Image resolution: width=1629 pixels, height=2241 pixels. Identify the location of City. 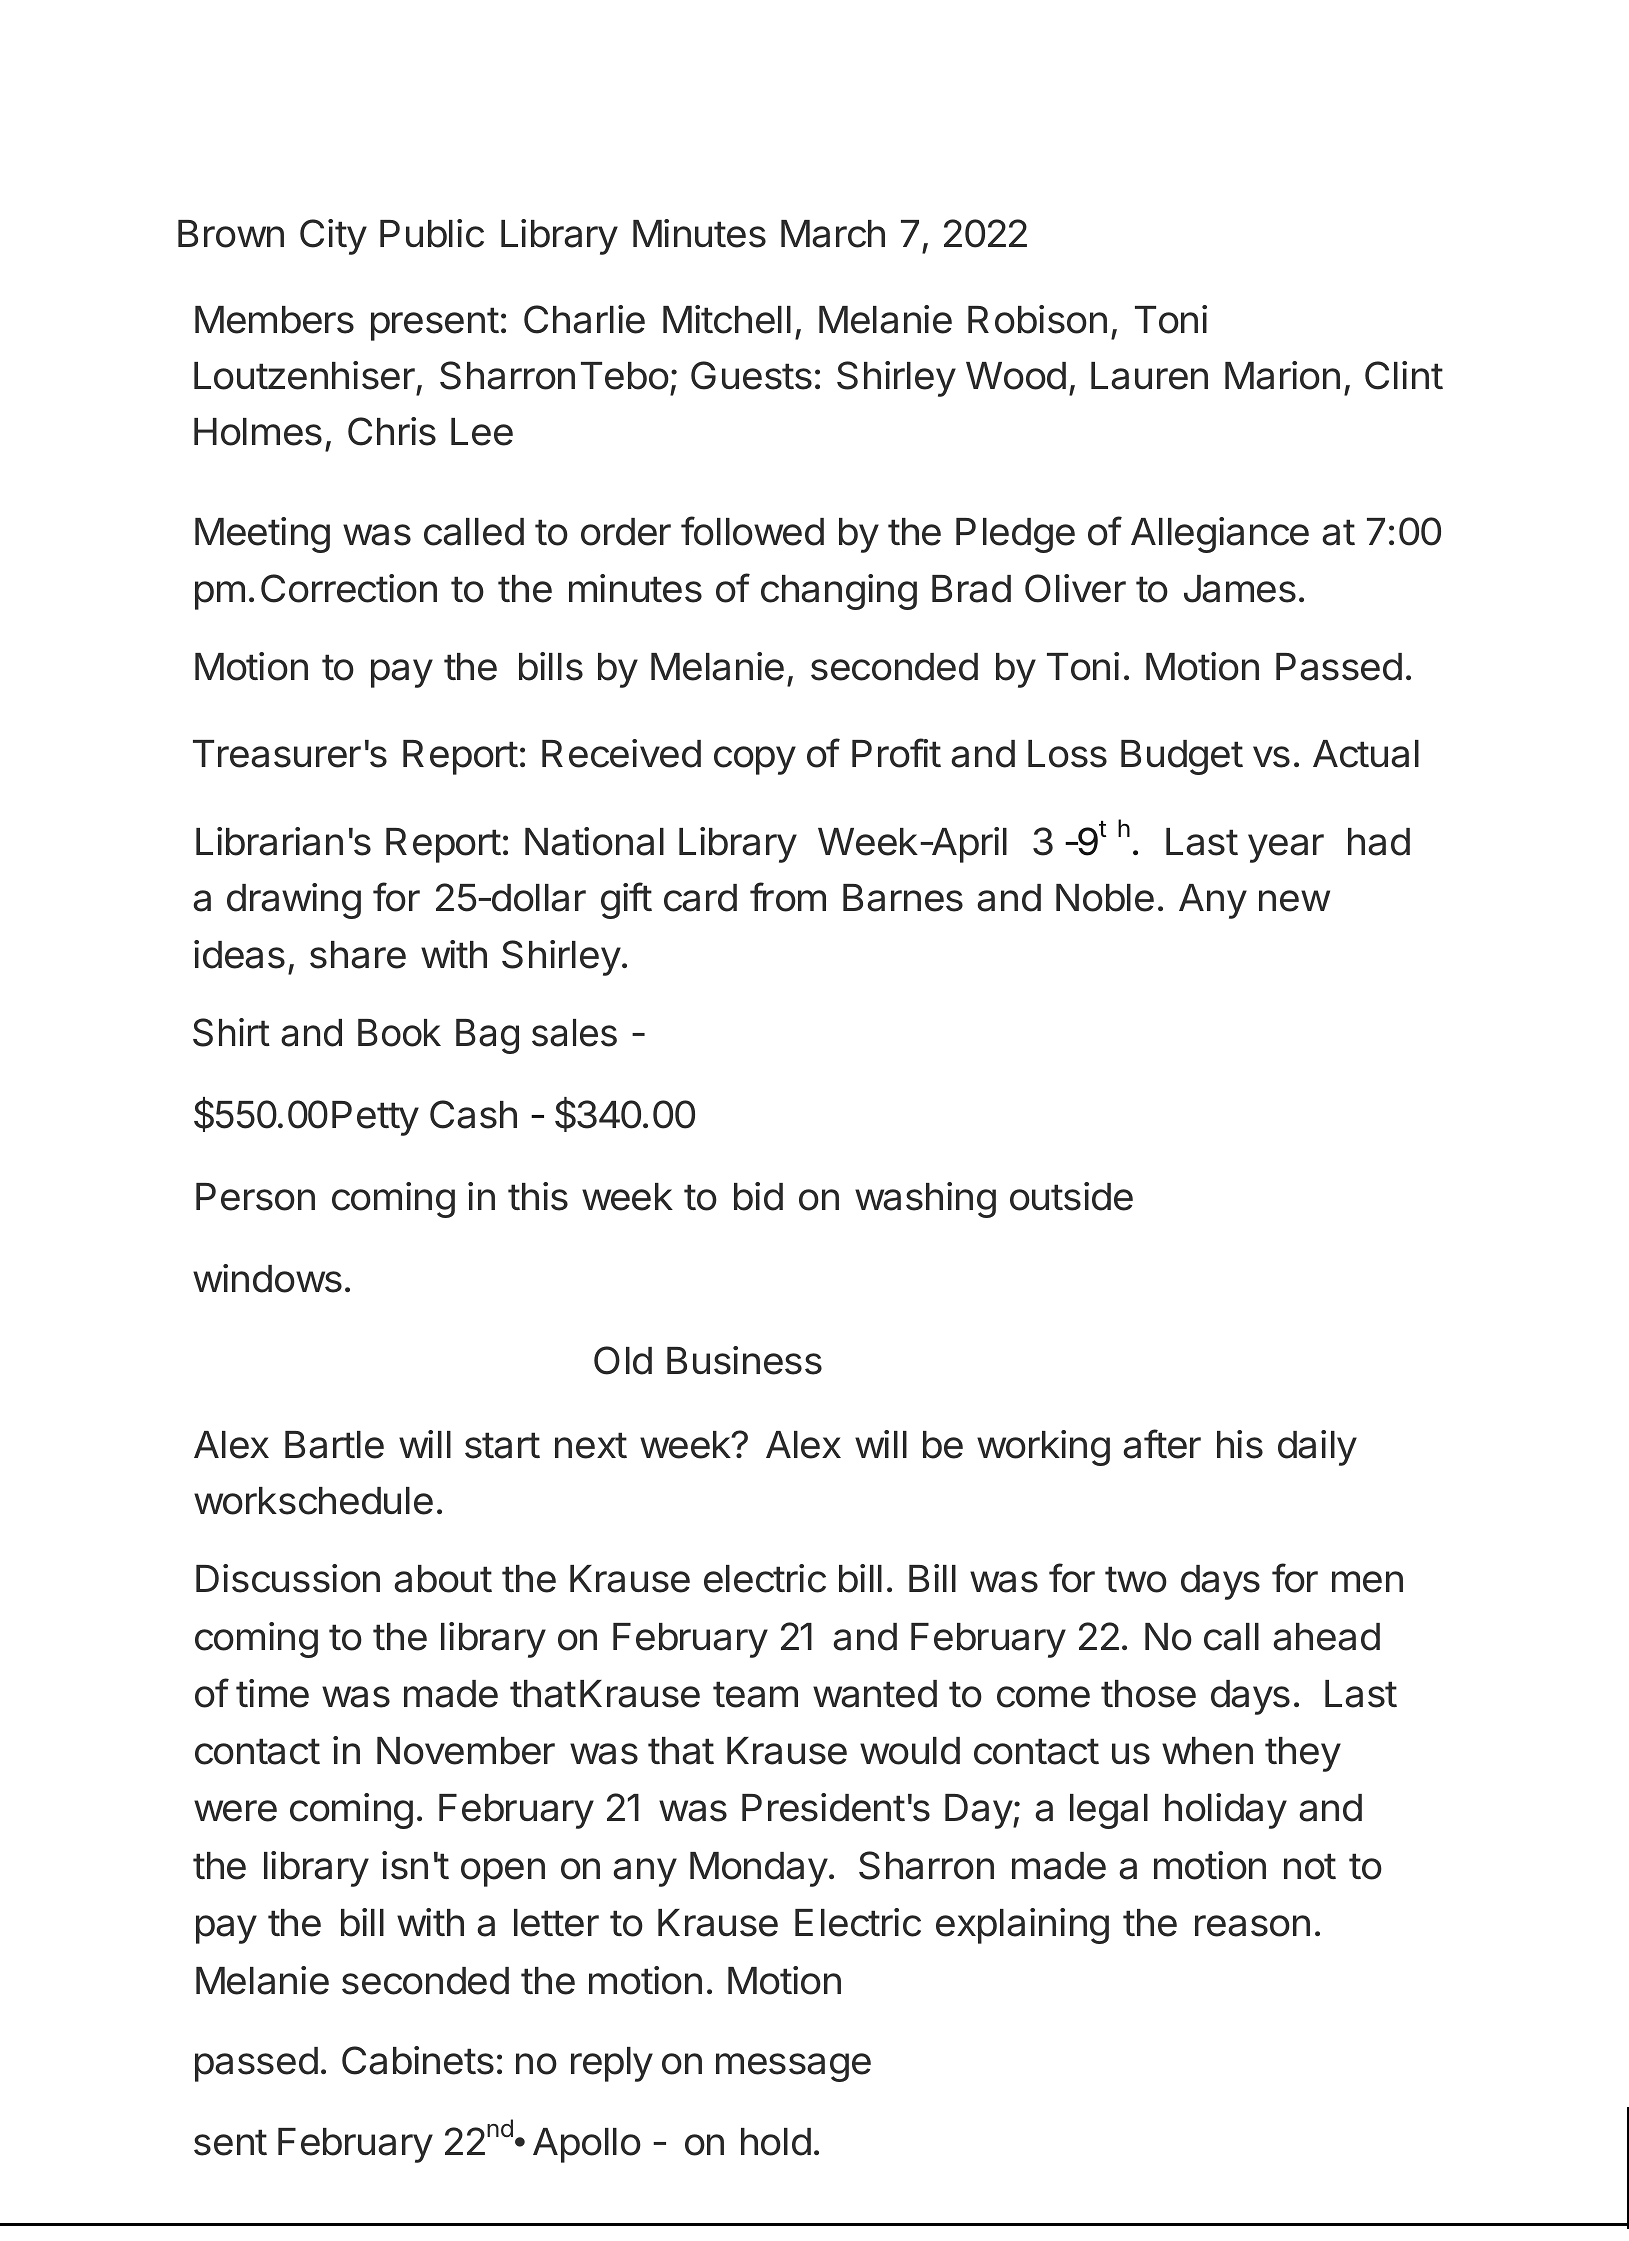
(333, 237).
